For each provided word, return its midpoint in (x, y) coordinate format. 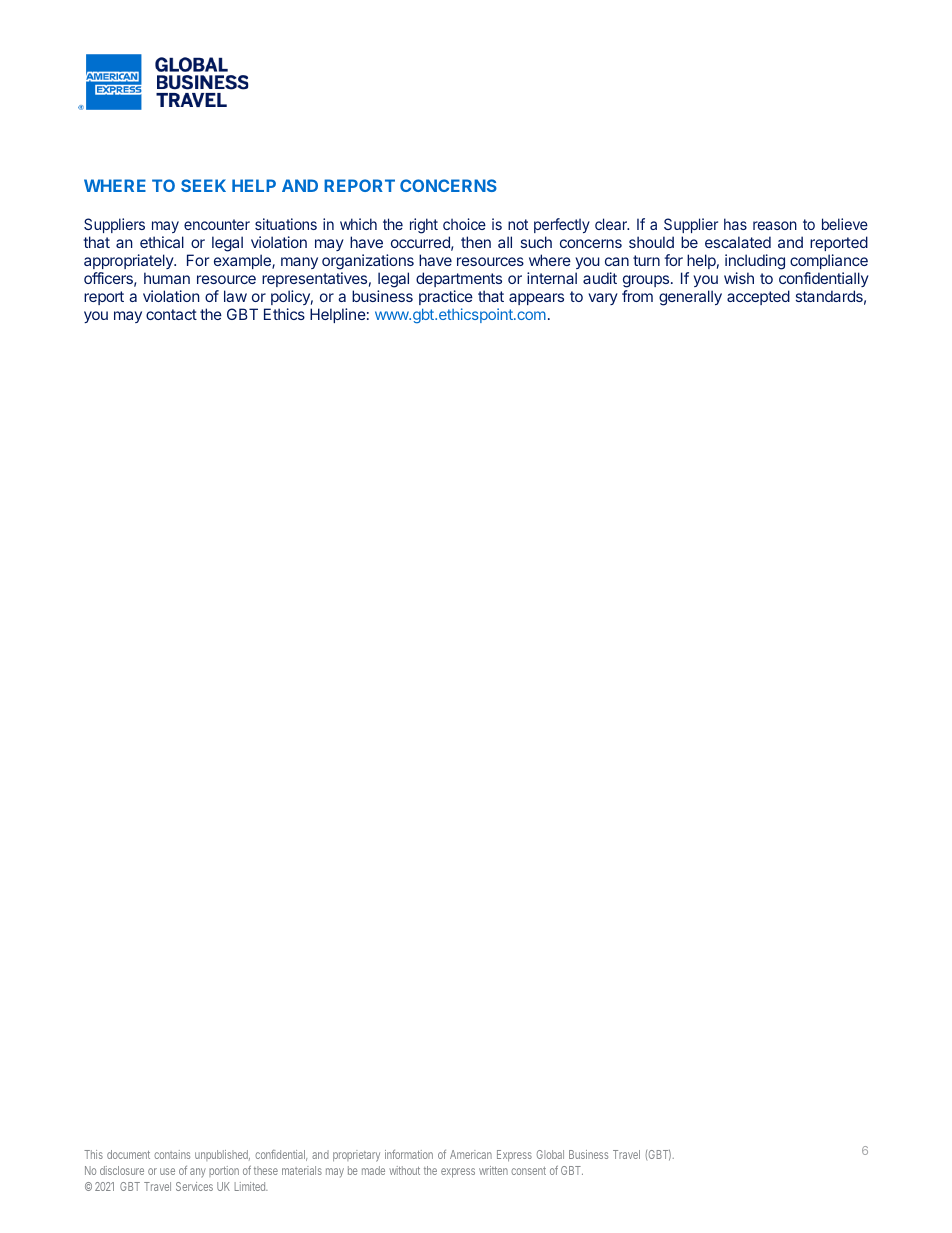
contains (172, 1154)
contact (171, 314)
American (471, 1154)
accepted (758, 297)
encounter (217, 224)
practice (446, 297)
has (735, 224)
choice (464, 224)
